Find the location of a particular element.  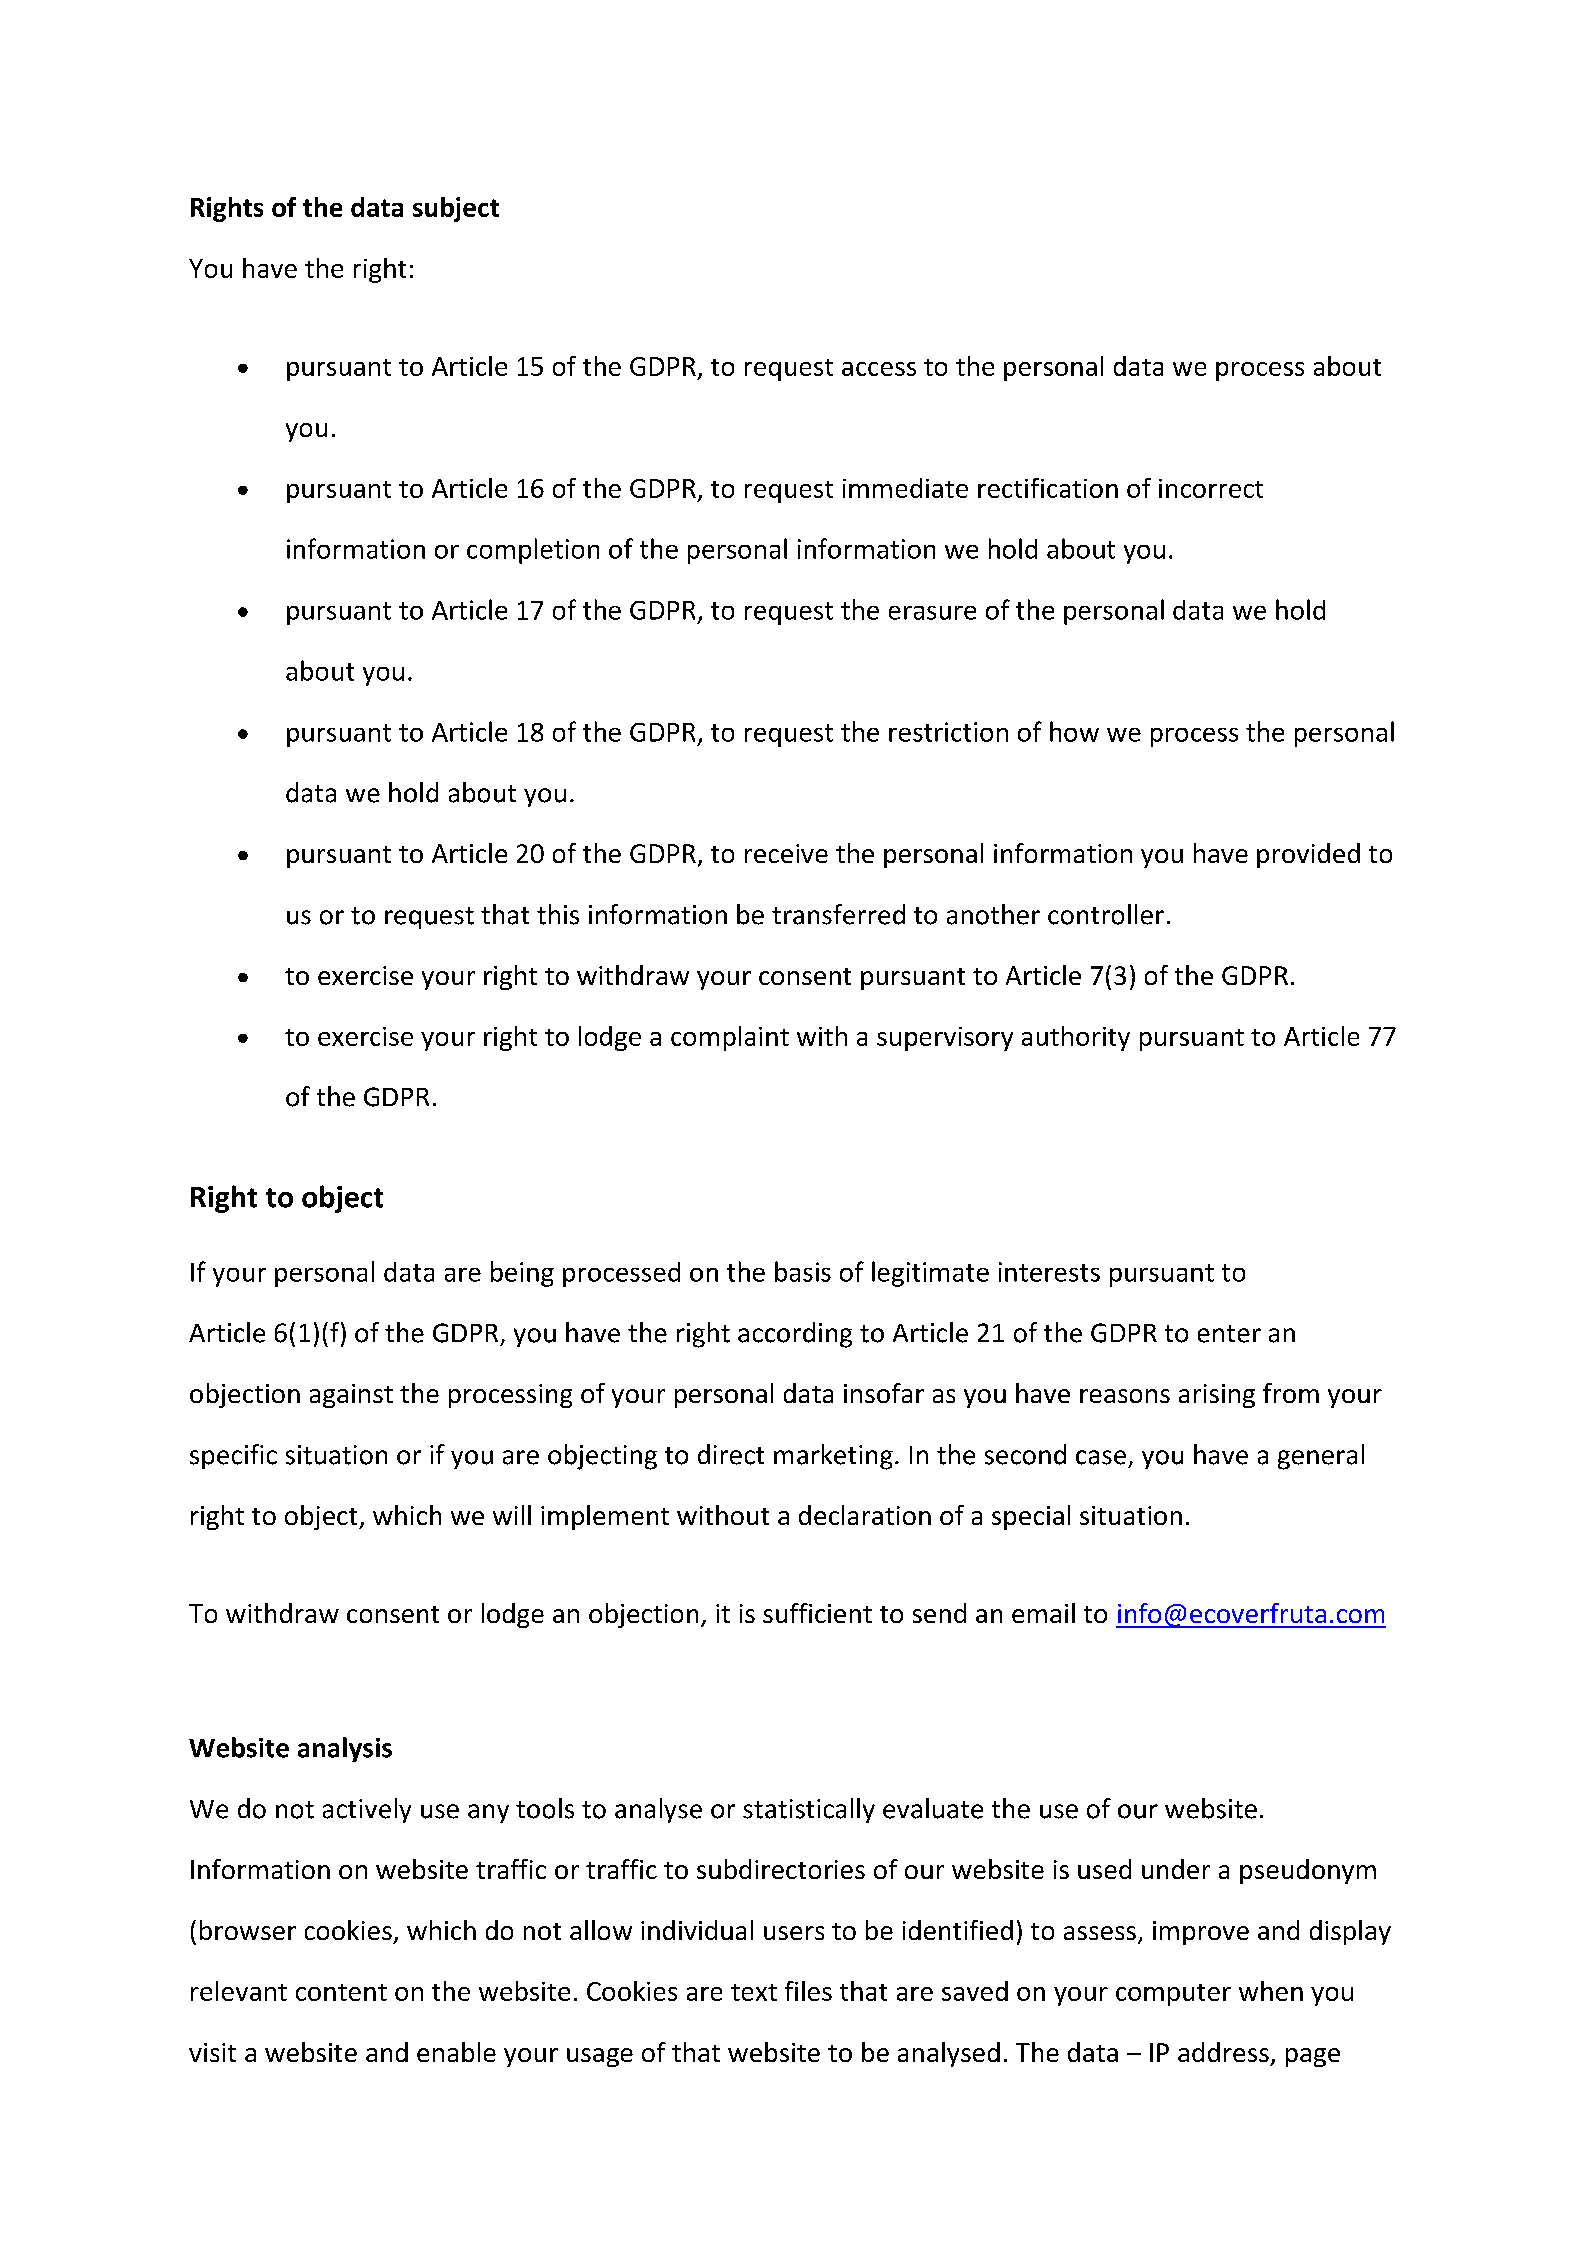

against is located at coordinates (351, 1396).
